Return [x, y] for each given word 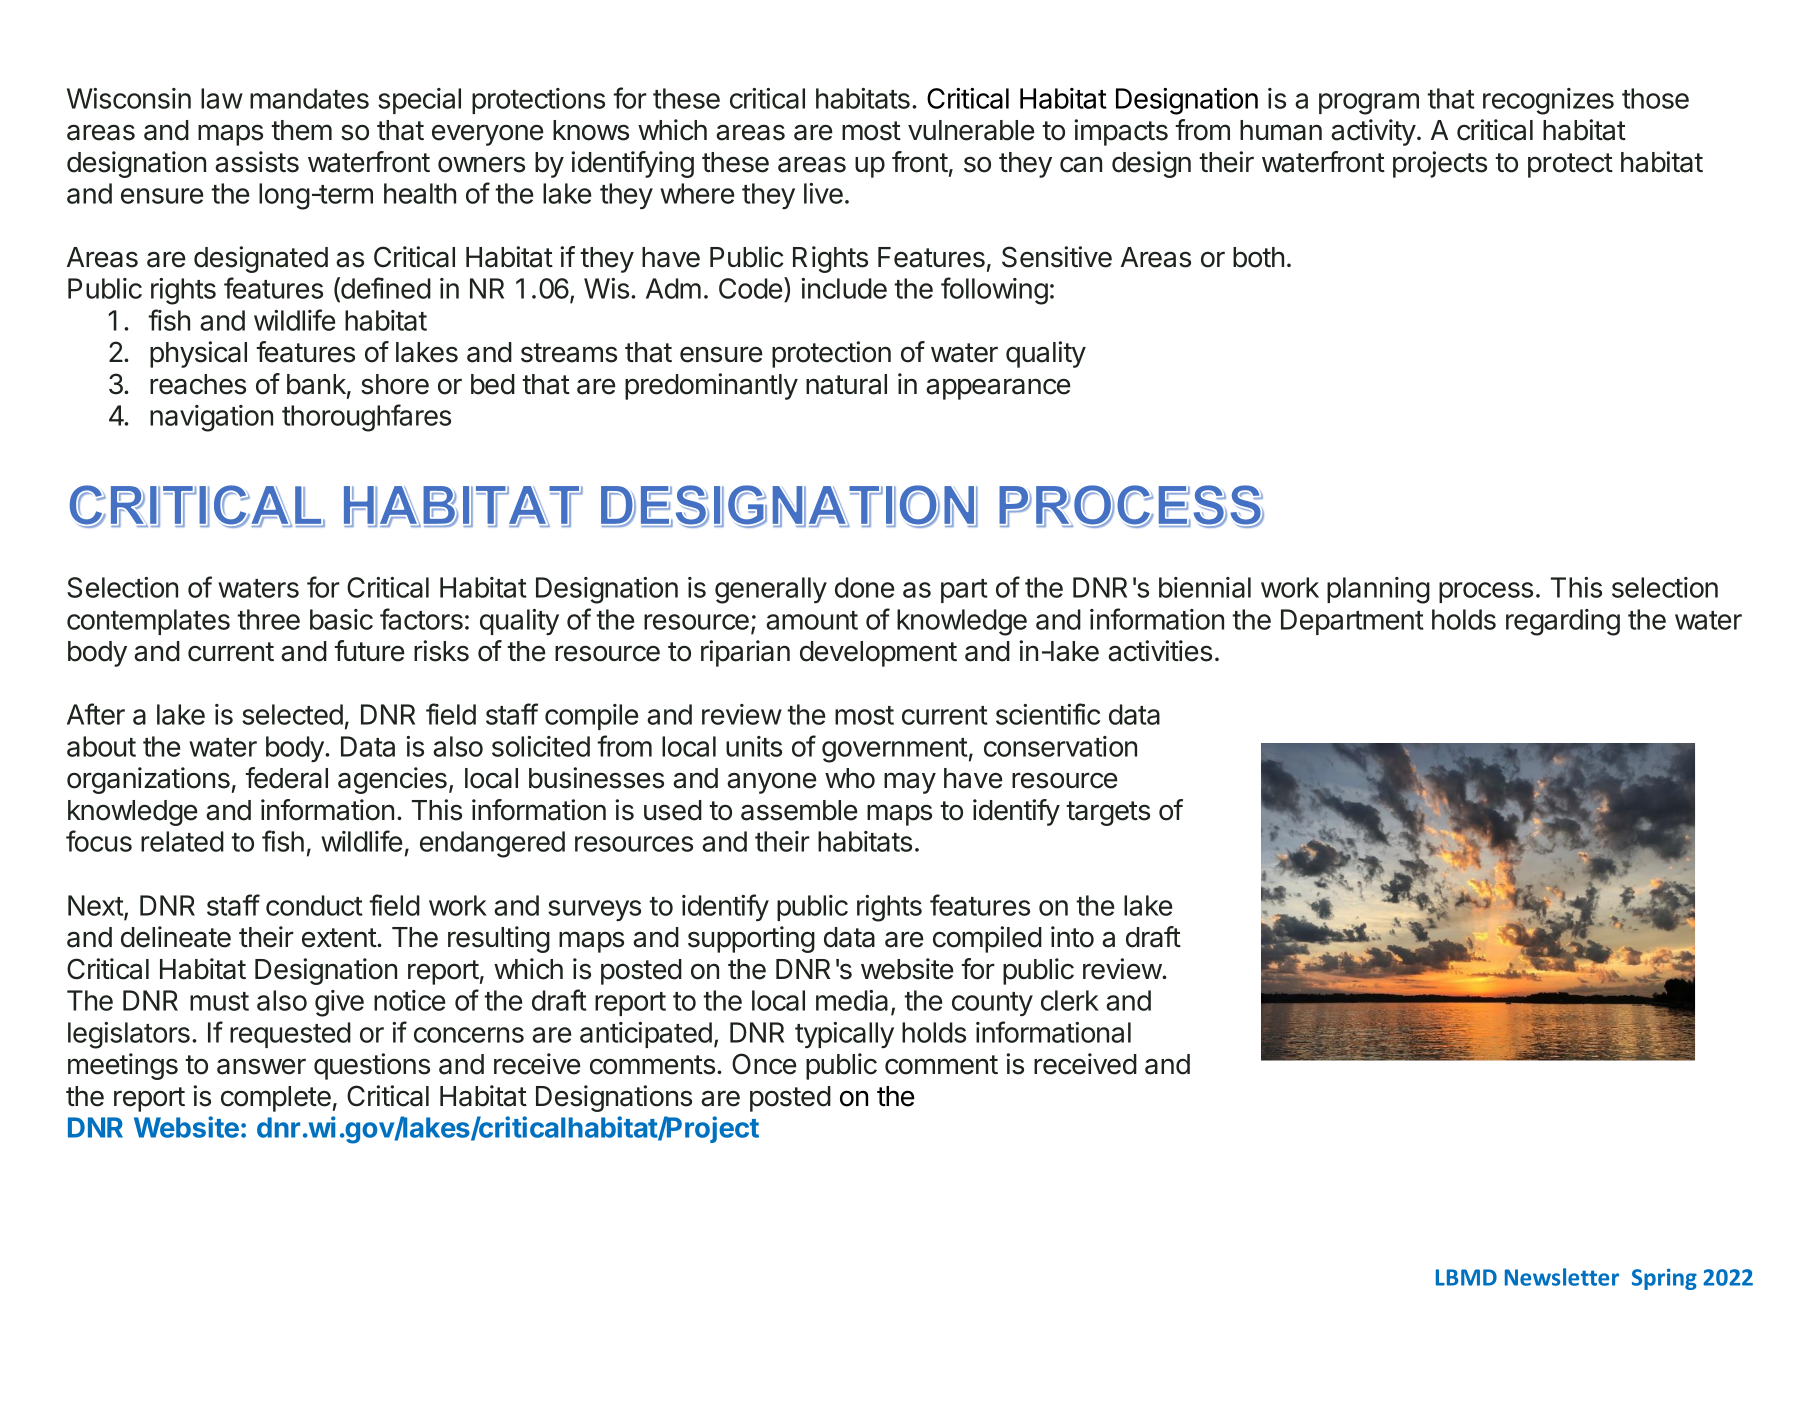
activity [1373, 132]
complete [276, 1099]
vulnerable [971, 130]
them [301, 130]
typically [844, 1035]
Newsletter [1562, 1277]
